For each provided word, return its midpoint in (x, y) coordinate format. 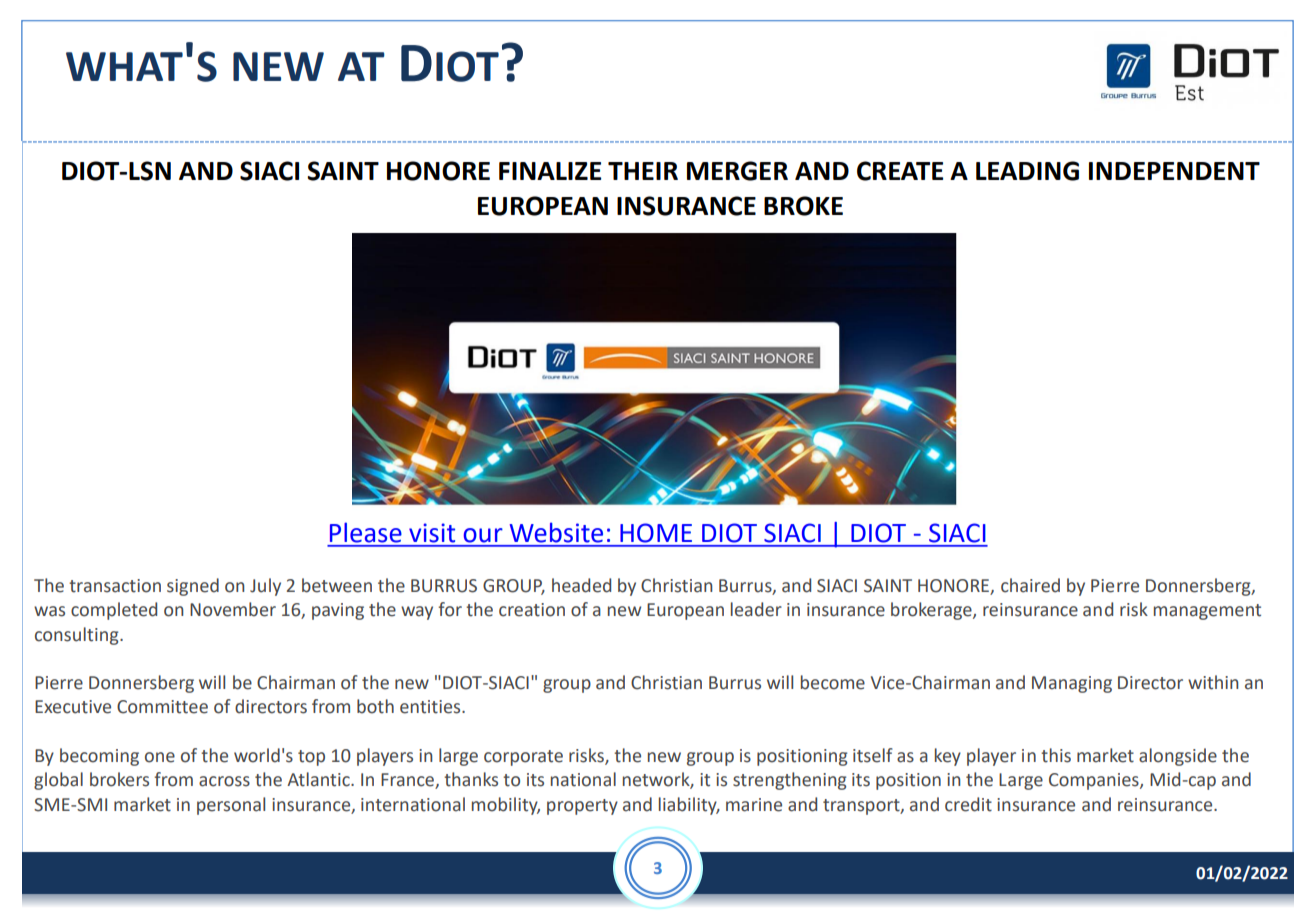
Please (366, 533)
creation (532, 610)
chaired (1030, 585)
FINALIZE (550, 171)
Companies (1095, 781)
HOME (656, 533)
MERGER (737, 171)
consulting (78, 636)
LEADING (1027, 171)
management (1207, 612)
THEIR (643, 171)
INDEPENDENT (1174, 171)
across (224, 781)
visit (432, 533)
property (582, 807)
